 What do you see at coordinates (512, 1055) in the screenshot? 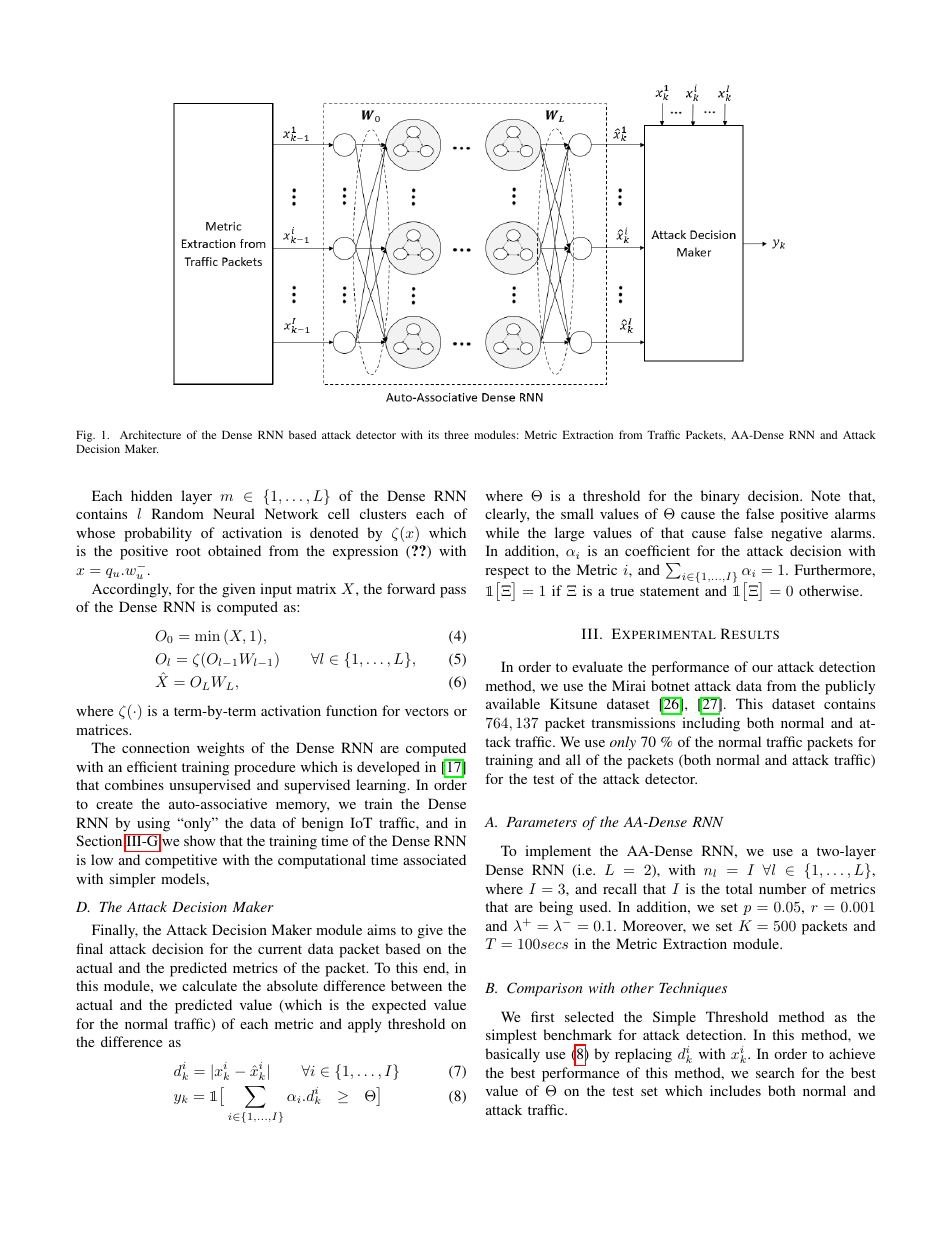
I see `basically` at bounding box center [512, 1055].
